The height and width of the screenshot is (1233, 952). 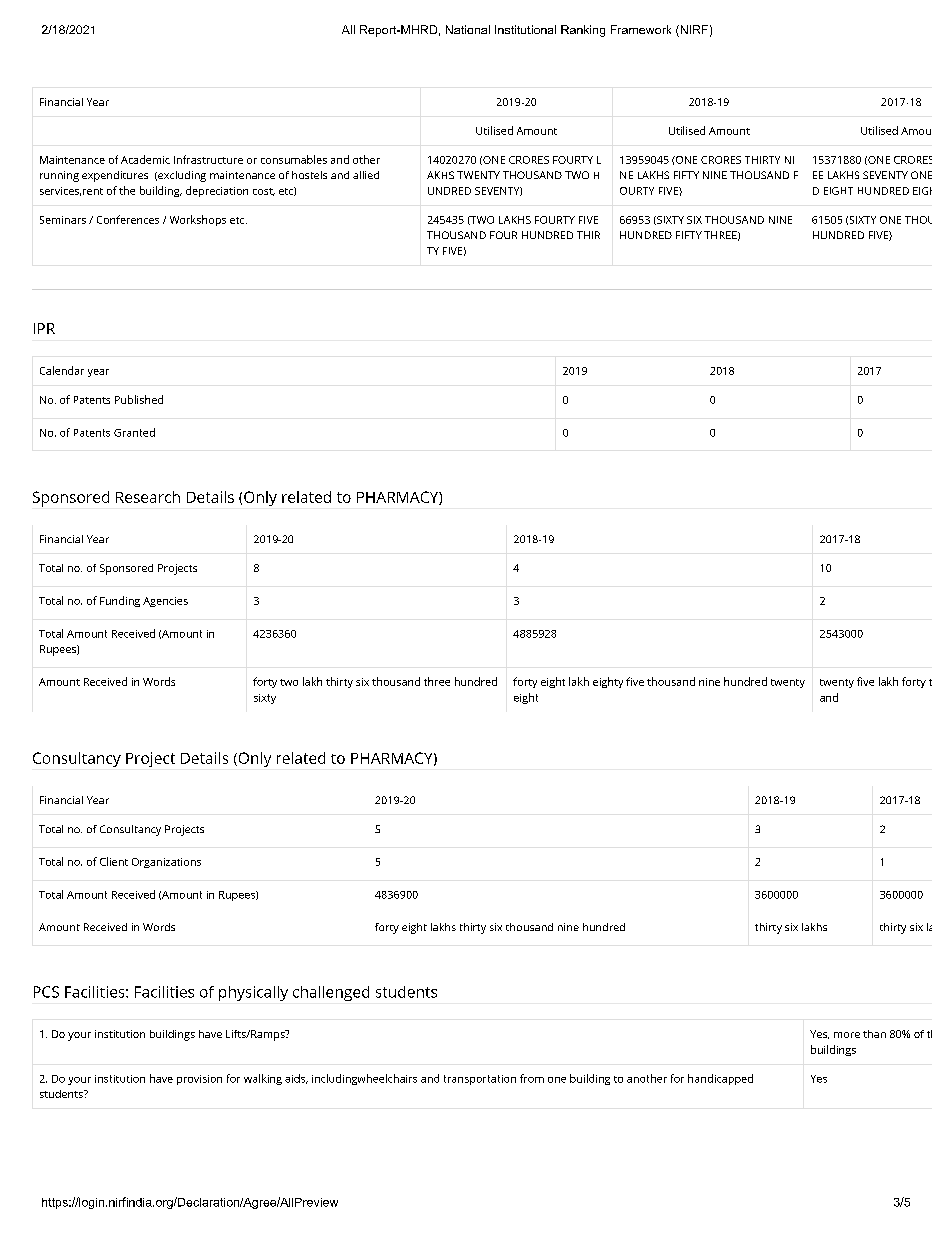 I want to click on allied, so click(x=366, y=175).
